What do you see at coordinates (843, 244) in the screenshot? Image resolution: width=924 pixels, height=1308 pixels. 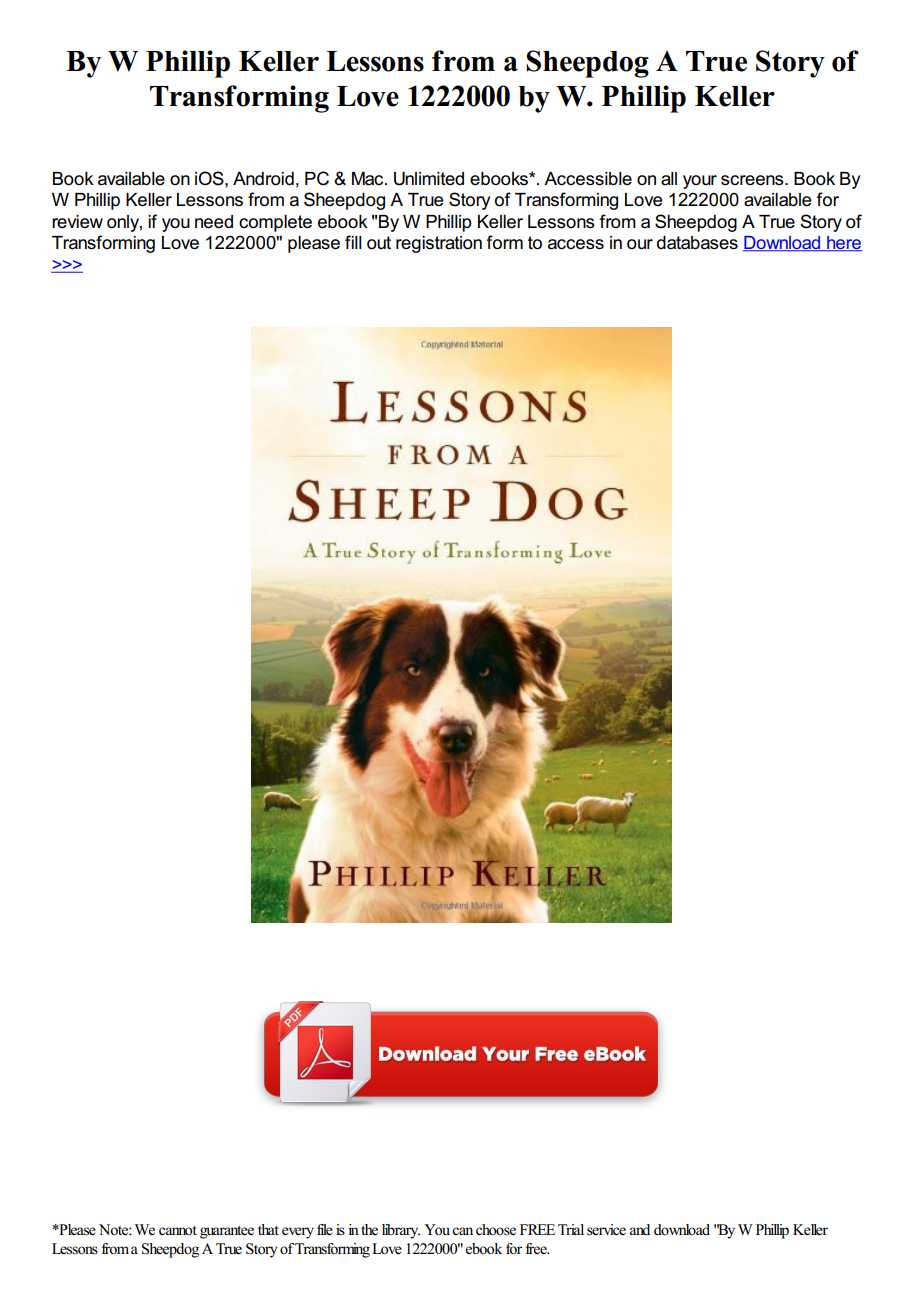 I see `here` at bounding box center [843, 244].
